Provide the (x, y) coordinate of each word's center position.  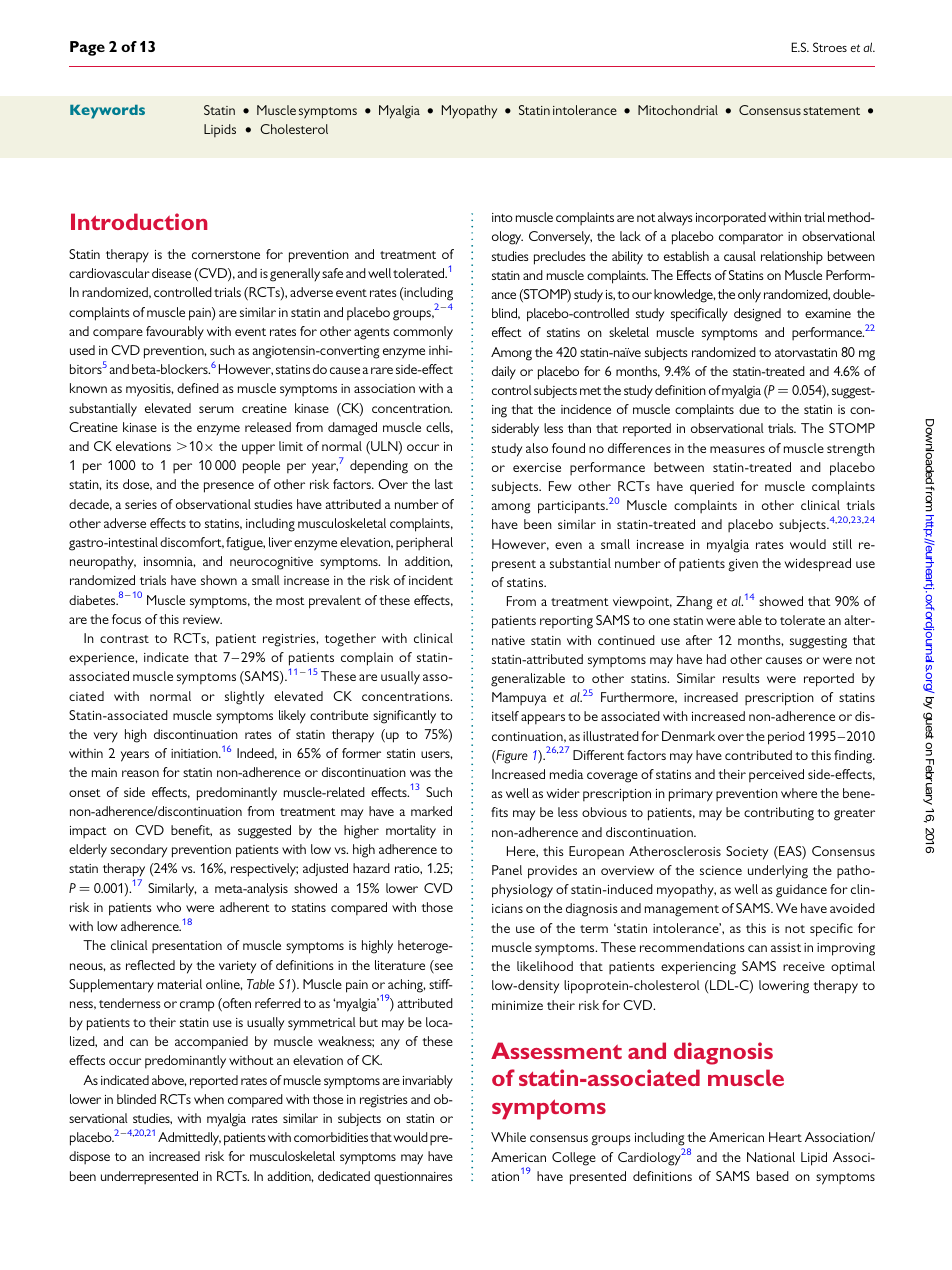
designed (757, 315)
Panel (507, 870)
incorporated (731, 219)
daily (504, 373)
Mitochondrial (678, 110)
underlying (778, 872)
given (743, 565)
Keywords (107, 112)
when (209, 1099)
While (508, 1137)
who (169, 907)
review (202, 619)
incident (431, 580)
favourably (175, 333)
